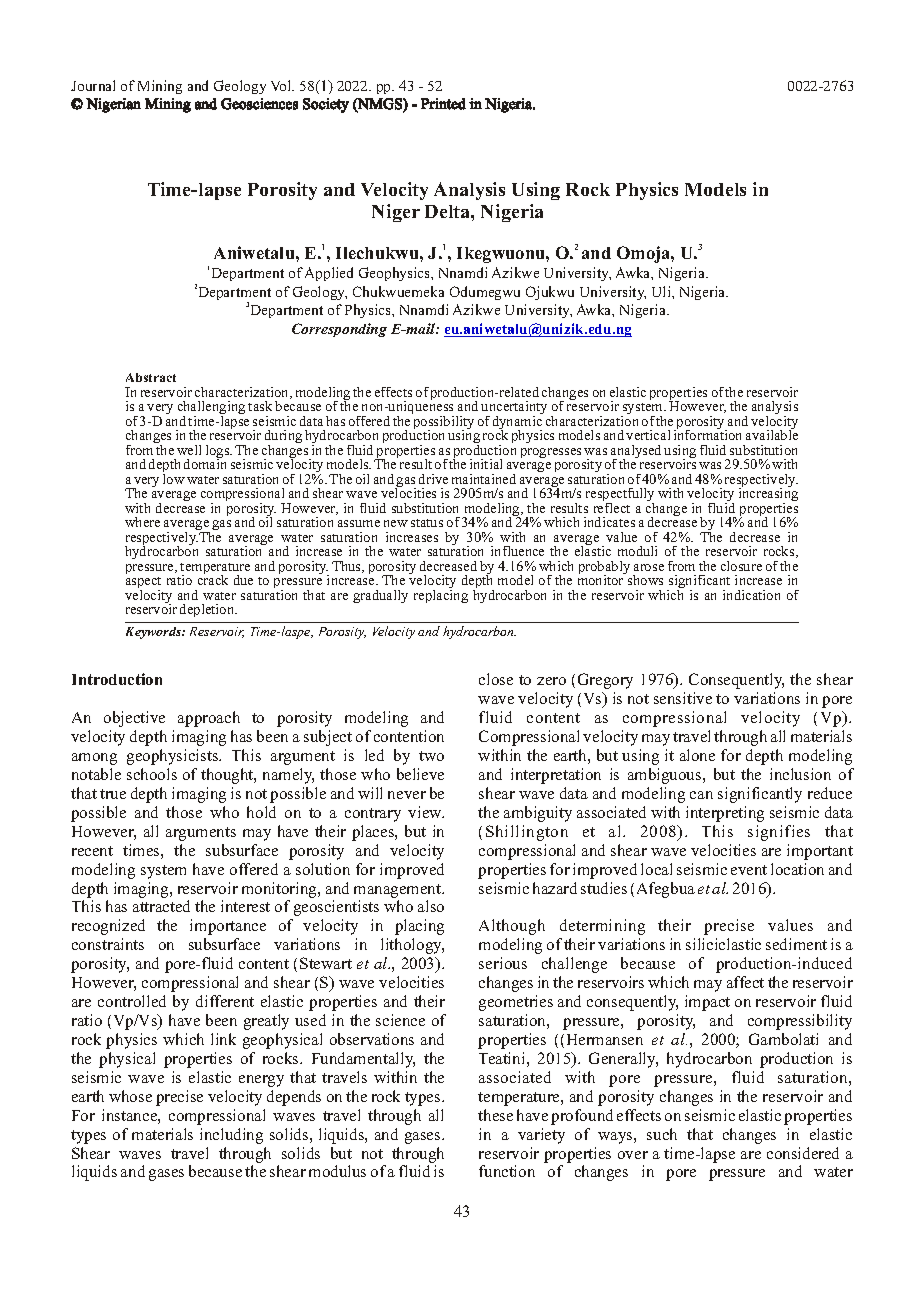 This screenshot has height=1308, width=924. I want to click on analysed, so click(636, 453).
